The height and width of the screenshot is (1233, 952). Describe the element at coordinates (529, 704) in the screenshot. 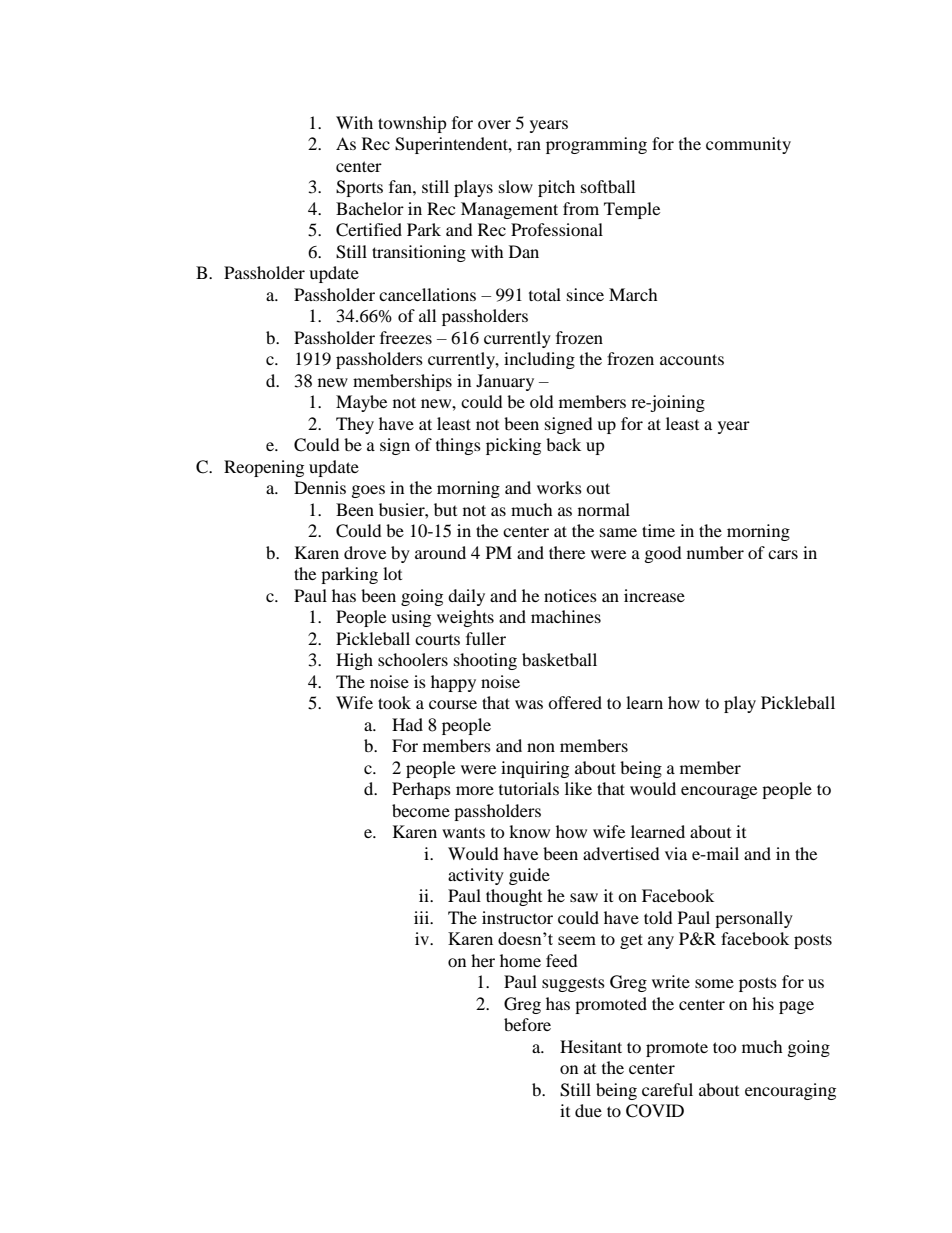

I see `was` at that location.
